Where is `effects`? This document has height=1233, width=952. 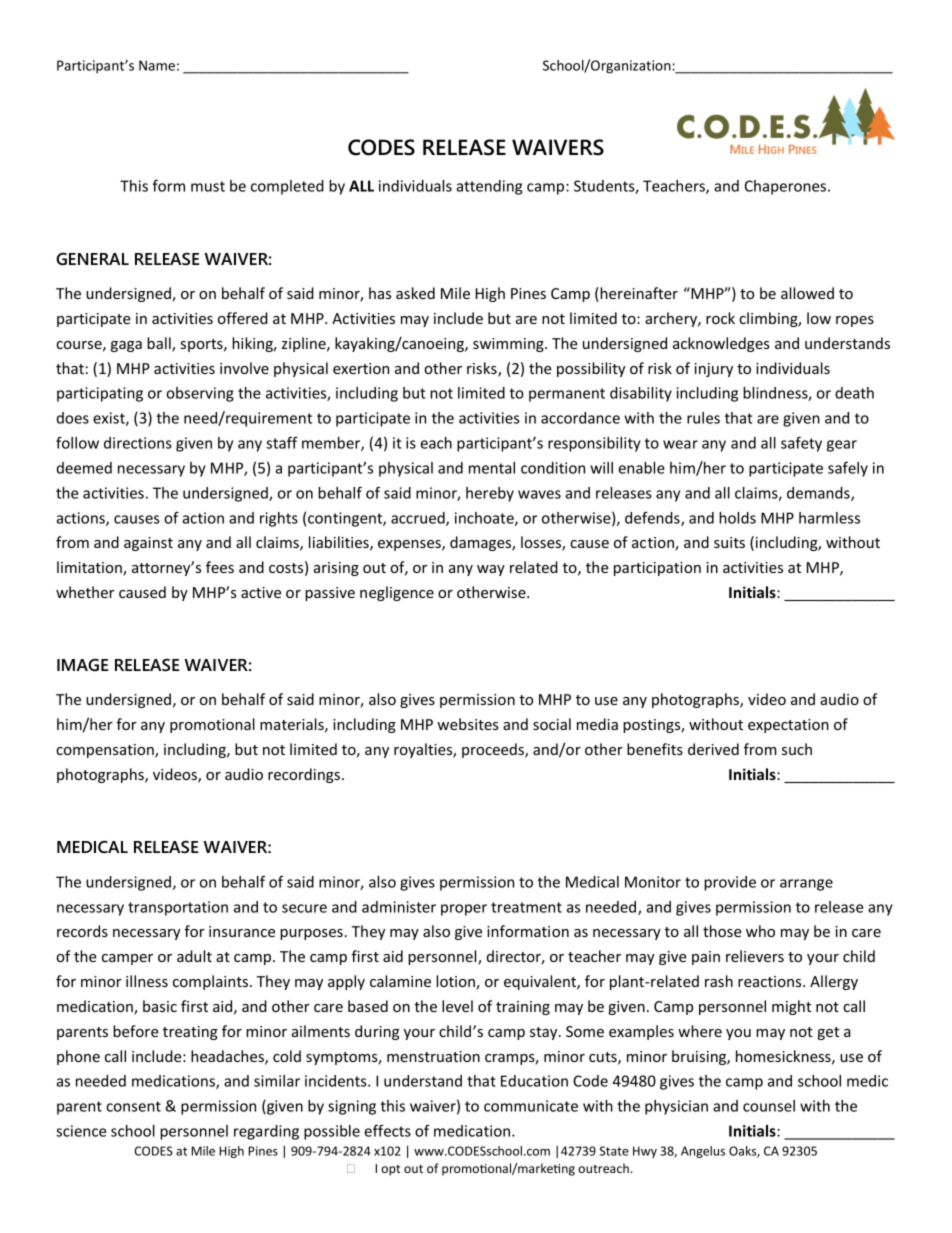
effects is located at coordinates (387, 1131).
